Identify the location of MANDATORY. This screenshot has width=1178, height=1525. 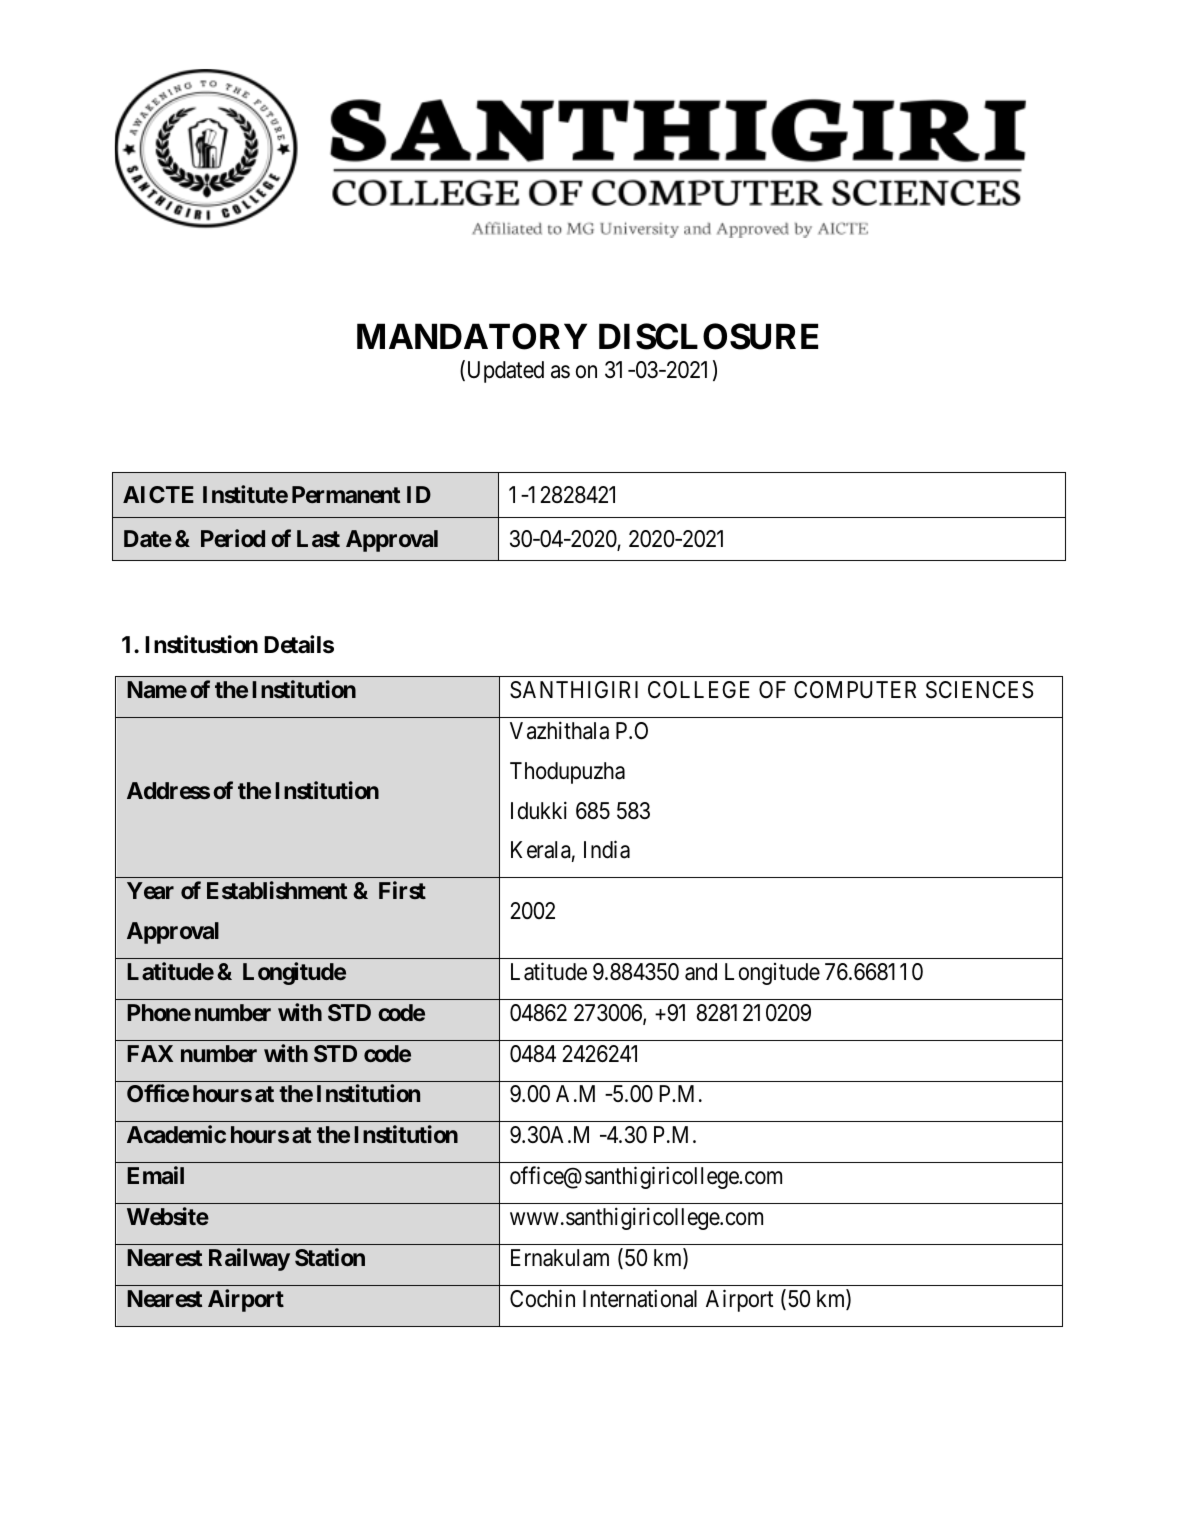
(472, 336).
